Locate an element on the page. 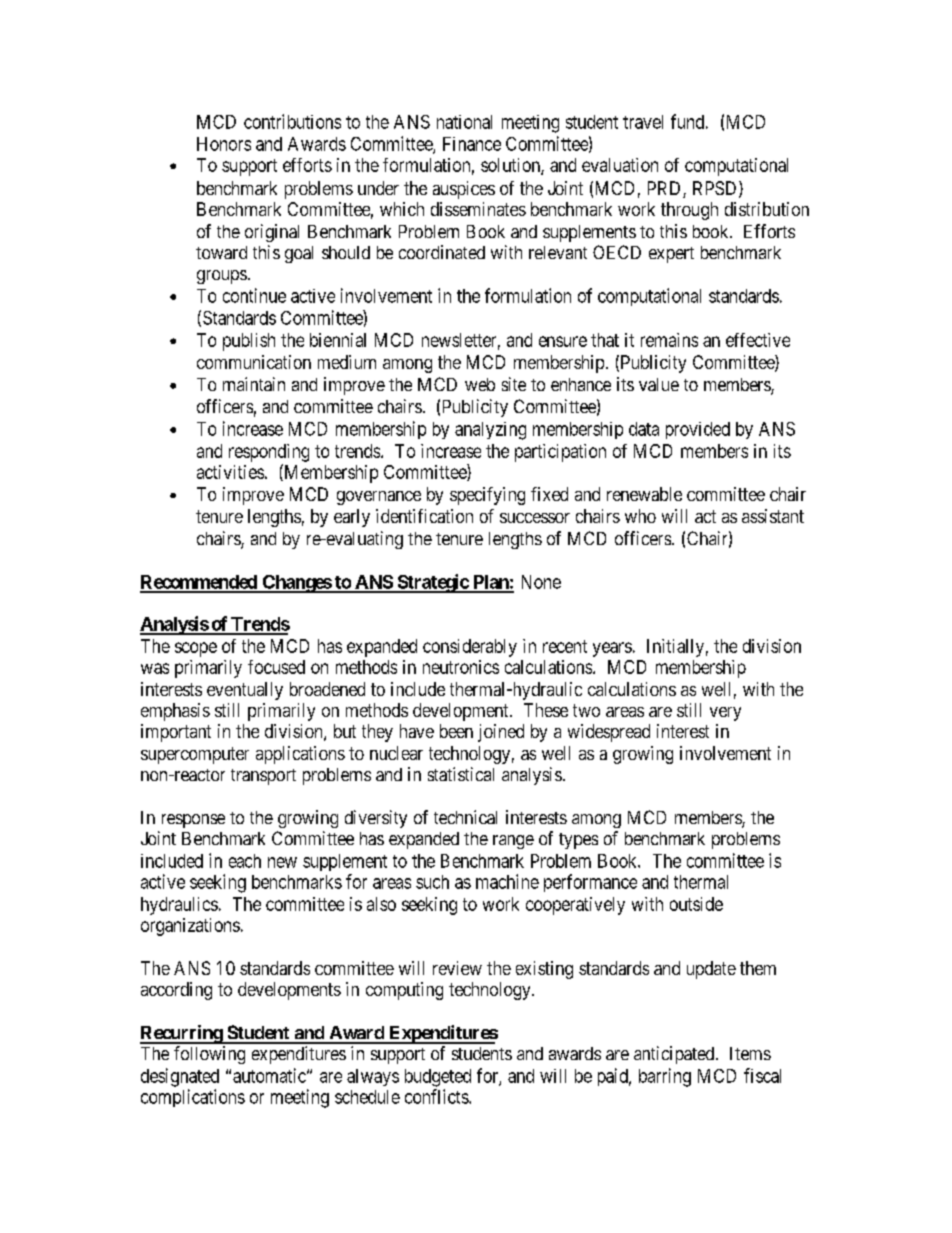 This image has width=952, height=1233. anticipated is located at coordinates (675, 1055).
